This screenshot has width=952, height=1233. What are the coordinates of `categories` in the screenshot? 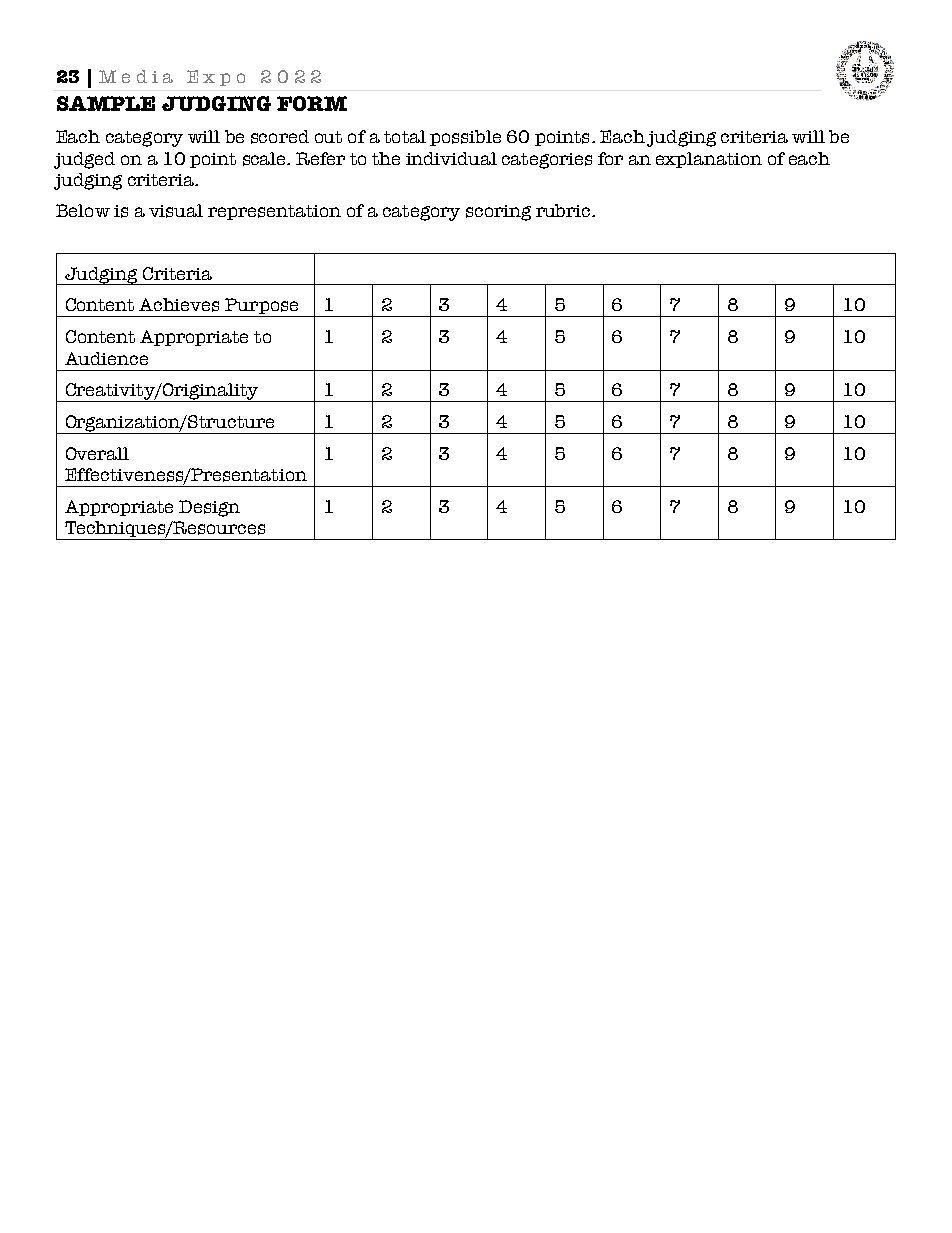 It's located at (547, 161).
